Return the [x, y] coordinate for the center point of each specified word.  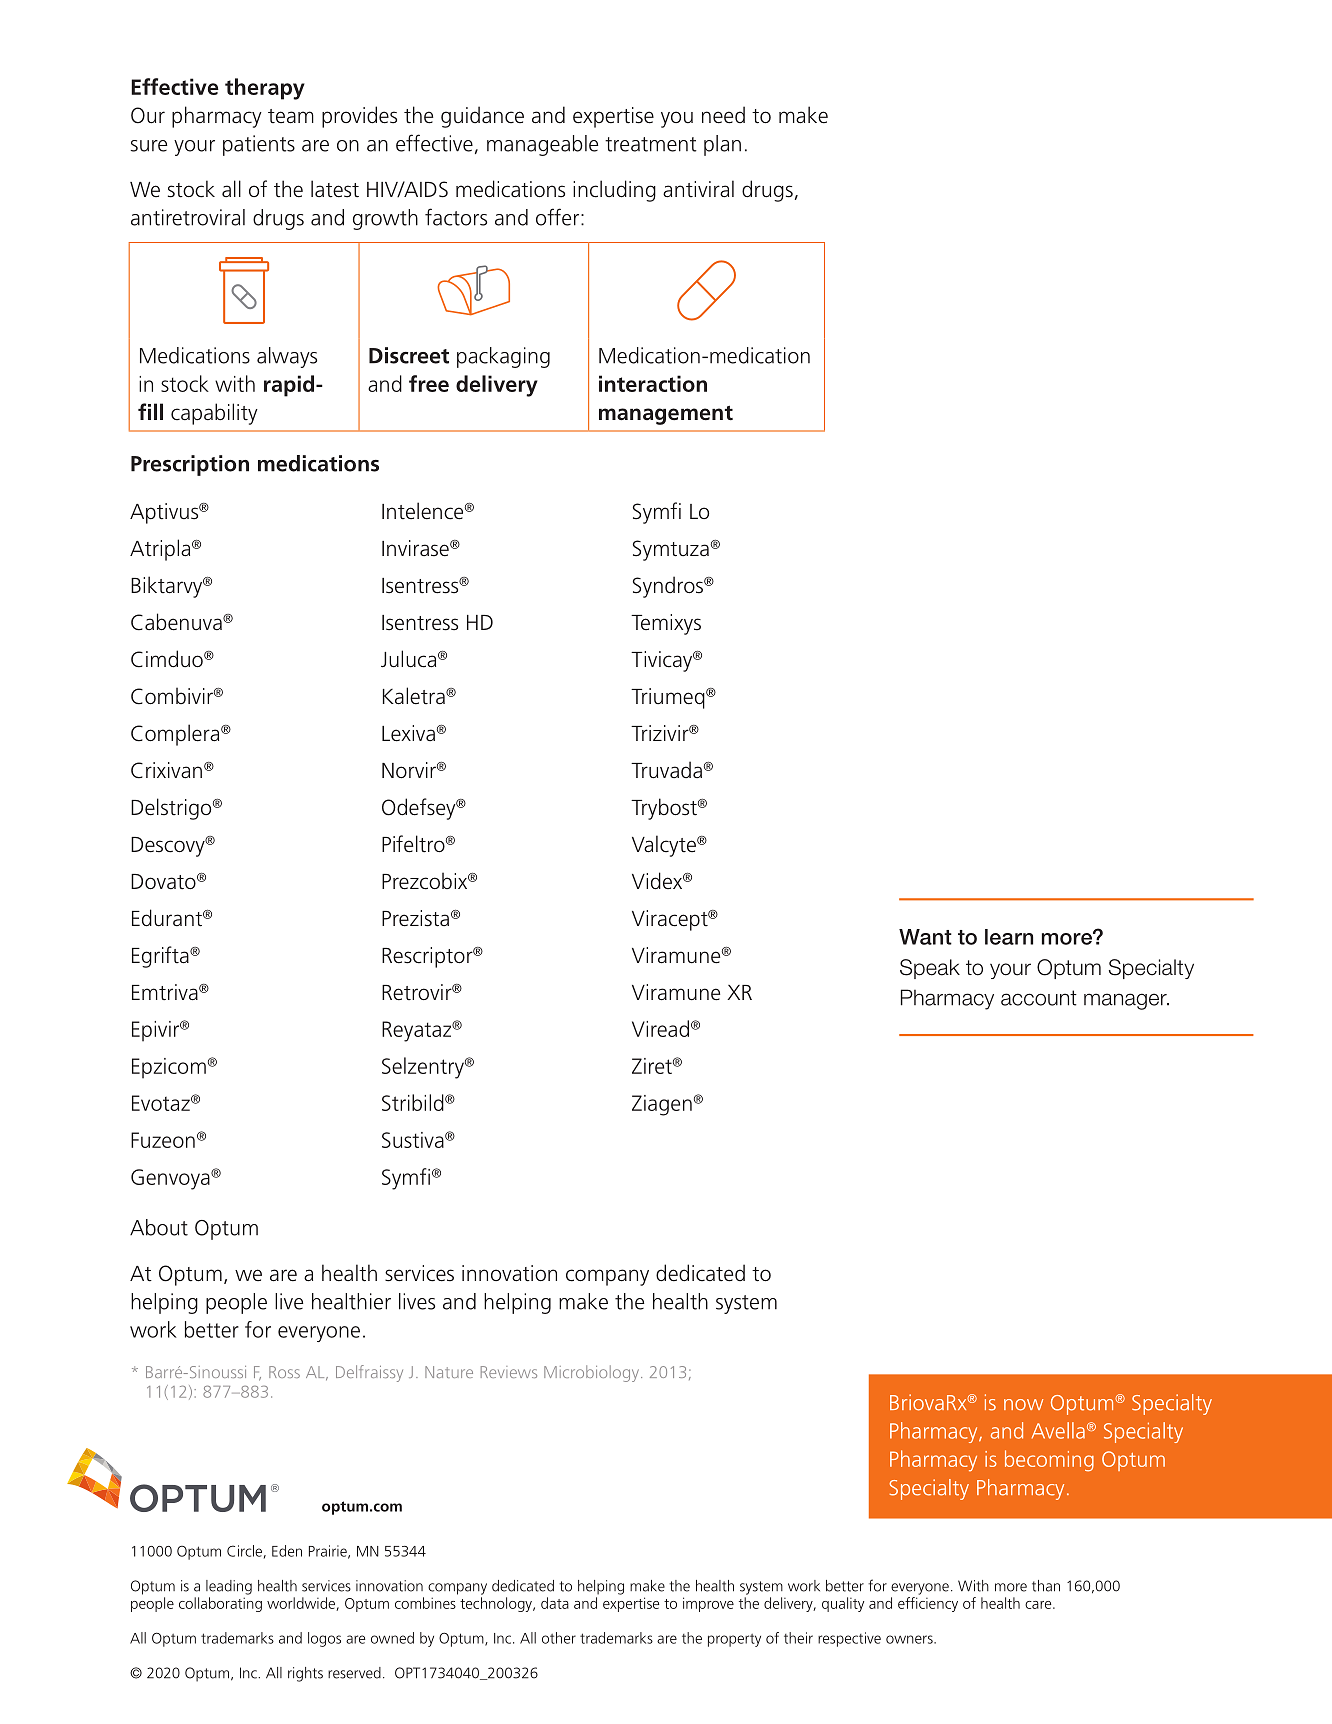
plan [722, 145]
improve [708, 1604]
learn [1009, 937]
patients [259, 145]
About [159, 1227]
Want [925, 937]
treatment [651, 144]
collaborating [220, 1604]
